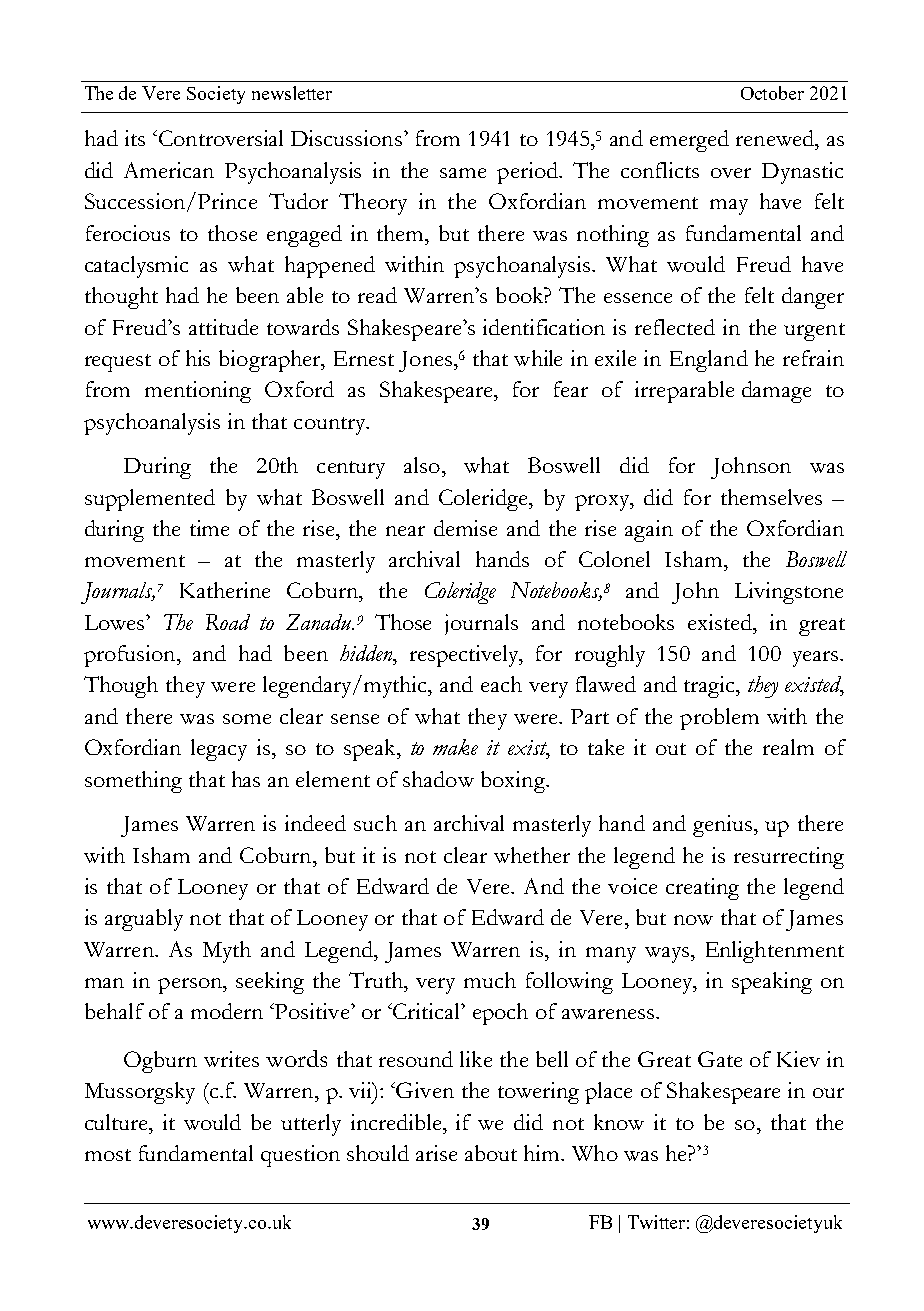 The height and width of the page is (1311, 924). What do you see at coordinates (720, 1059) in the page?
I see `Gate` at bounding box center [720, 1059].
